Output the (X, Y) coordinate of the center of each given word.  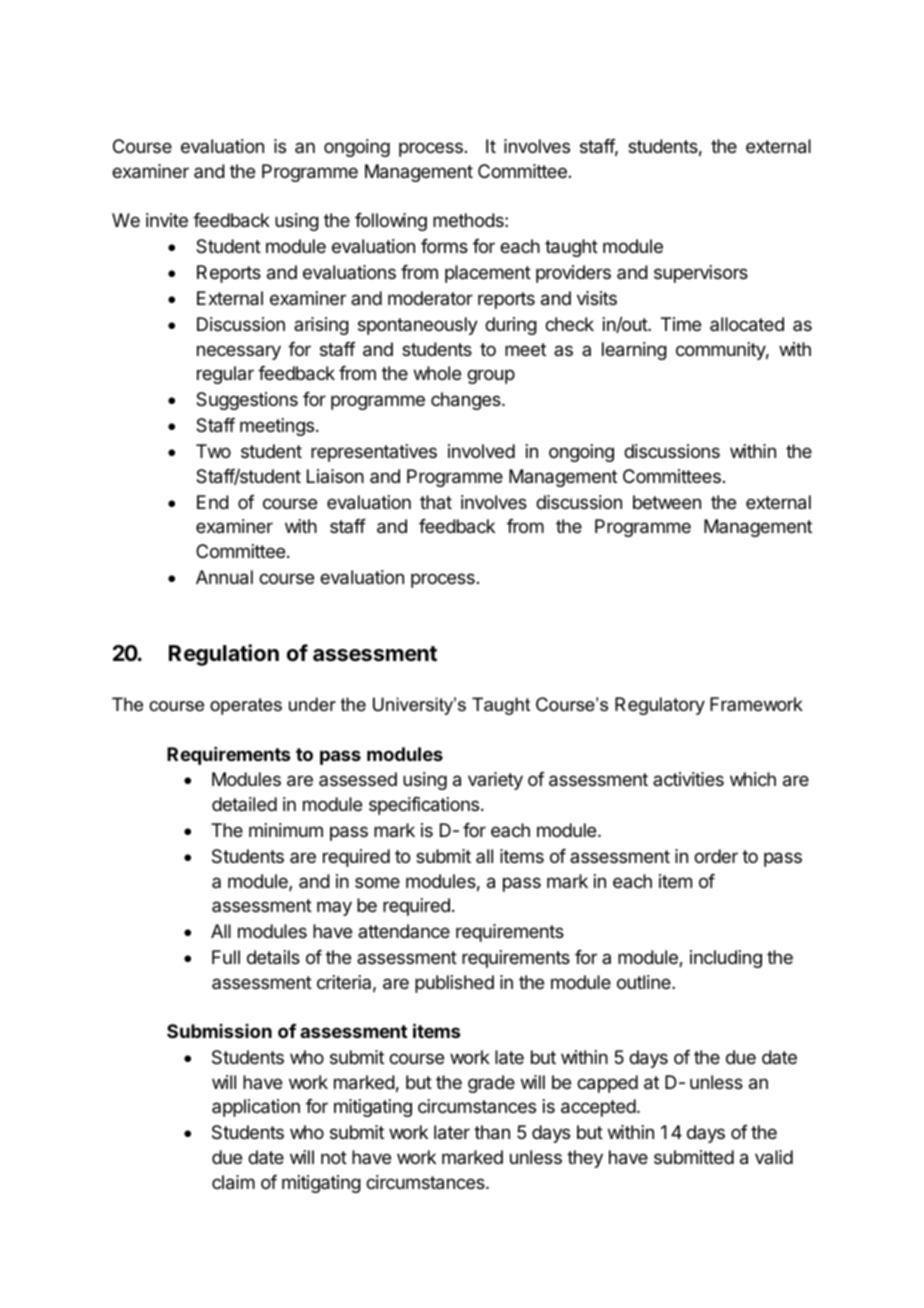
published (454, 984)
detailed (244, 804)
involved (481, 451)
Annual (224, 577)
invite (167, 220)
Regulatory (660, 706)
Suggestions (247, 401)
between (667, 502)
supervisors (701, 274)
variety (495, 781)
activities (688, 779)
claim (233, 1182)
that (436, 502)
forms (444, 246)
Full (226, 957)
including (726, 959)
